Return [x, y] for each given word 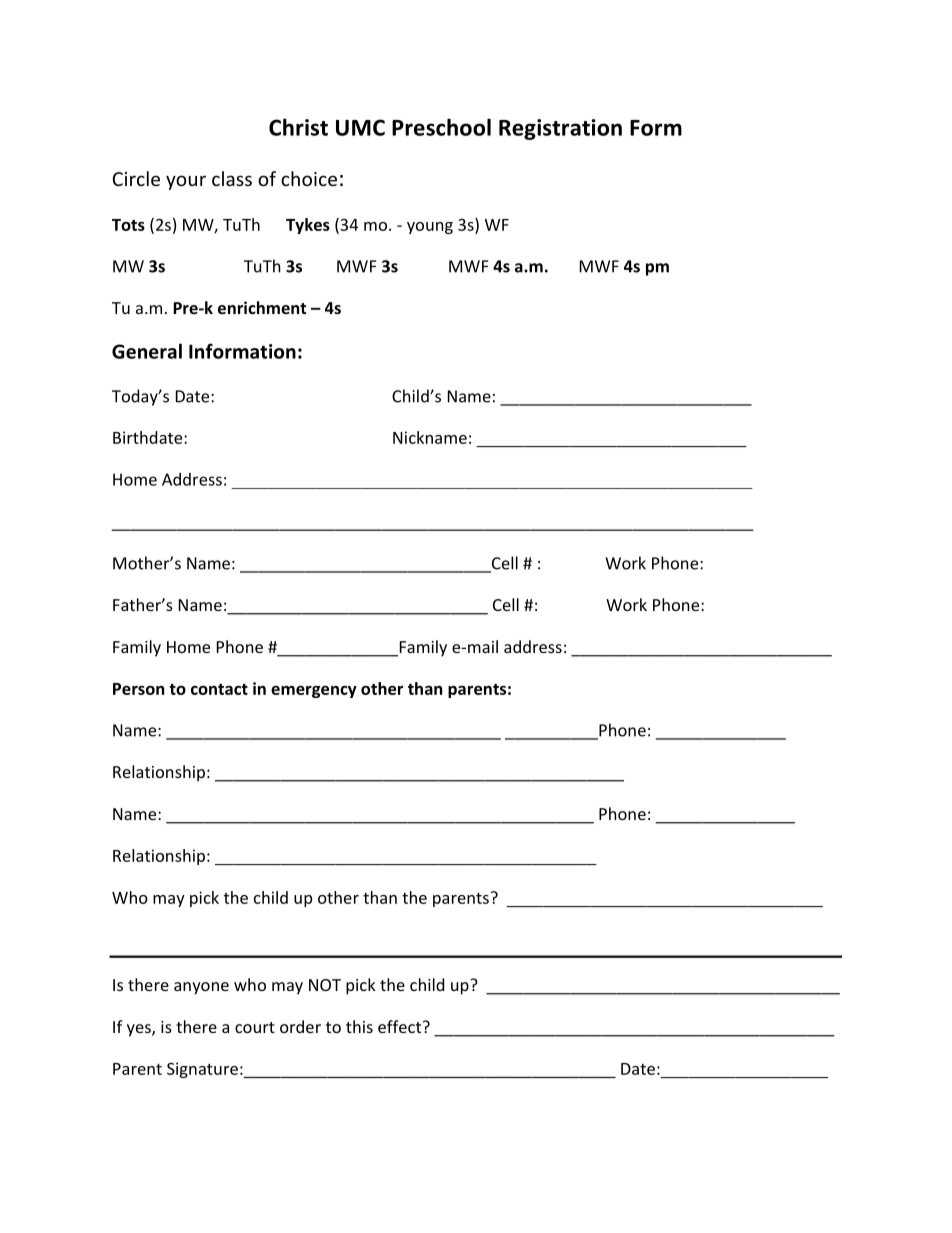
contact [219, 689]
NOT [325, 985]
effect [401, 1026]
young [430, 228]
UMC [360, 127]
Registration [560, 129]
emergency [314, 691]
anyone [201, 988]
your [186, 182]
